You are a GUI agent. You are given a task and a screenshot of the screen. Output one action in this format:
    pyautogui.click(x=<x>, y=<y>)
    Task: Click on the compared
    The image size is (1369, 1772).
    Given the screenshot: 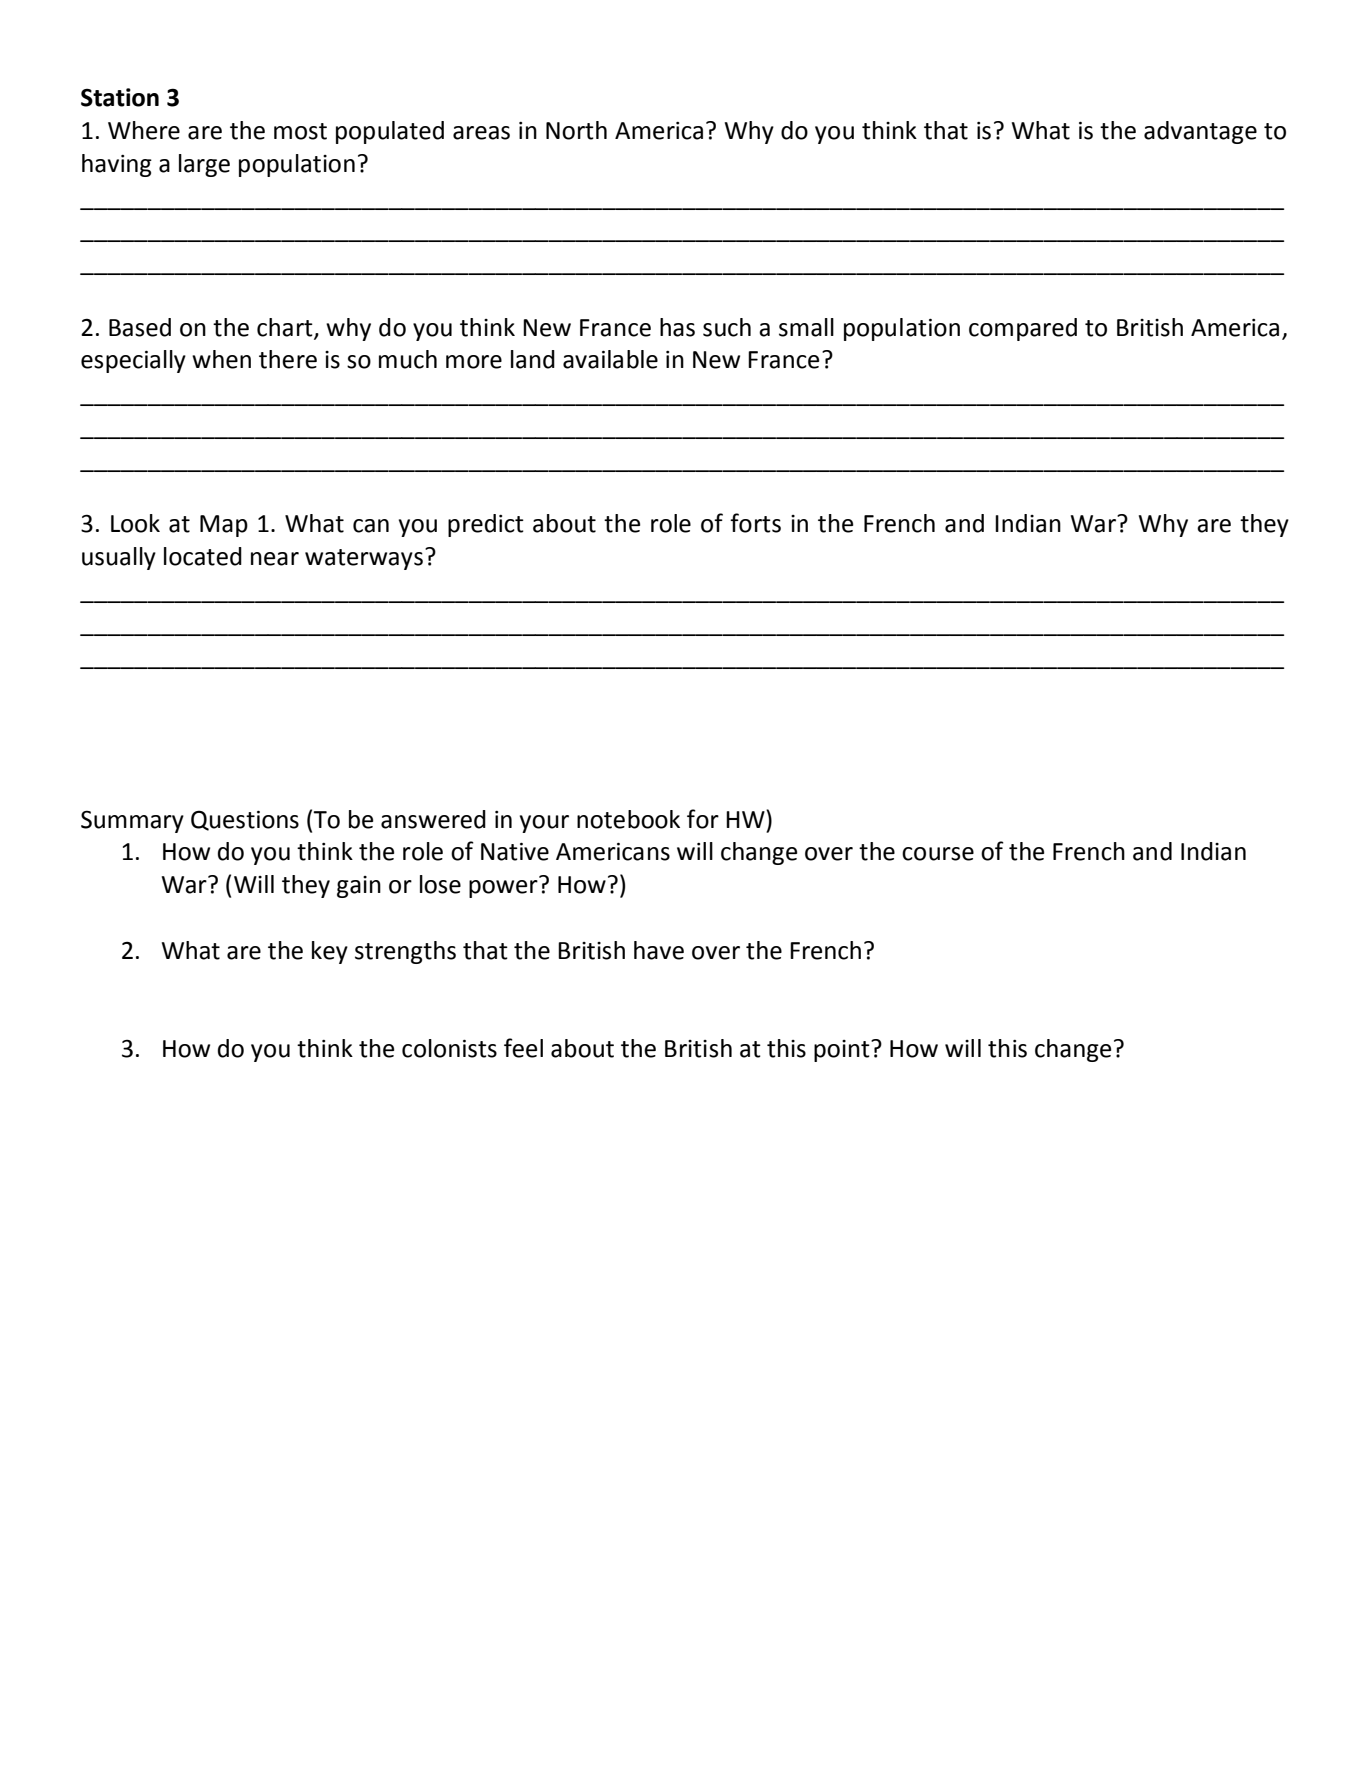 What is the action you would take?
    pyautogui.click(x=1023, y=329)
